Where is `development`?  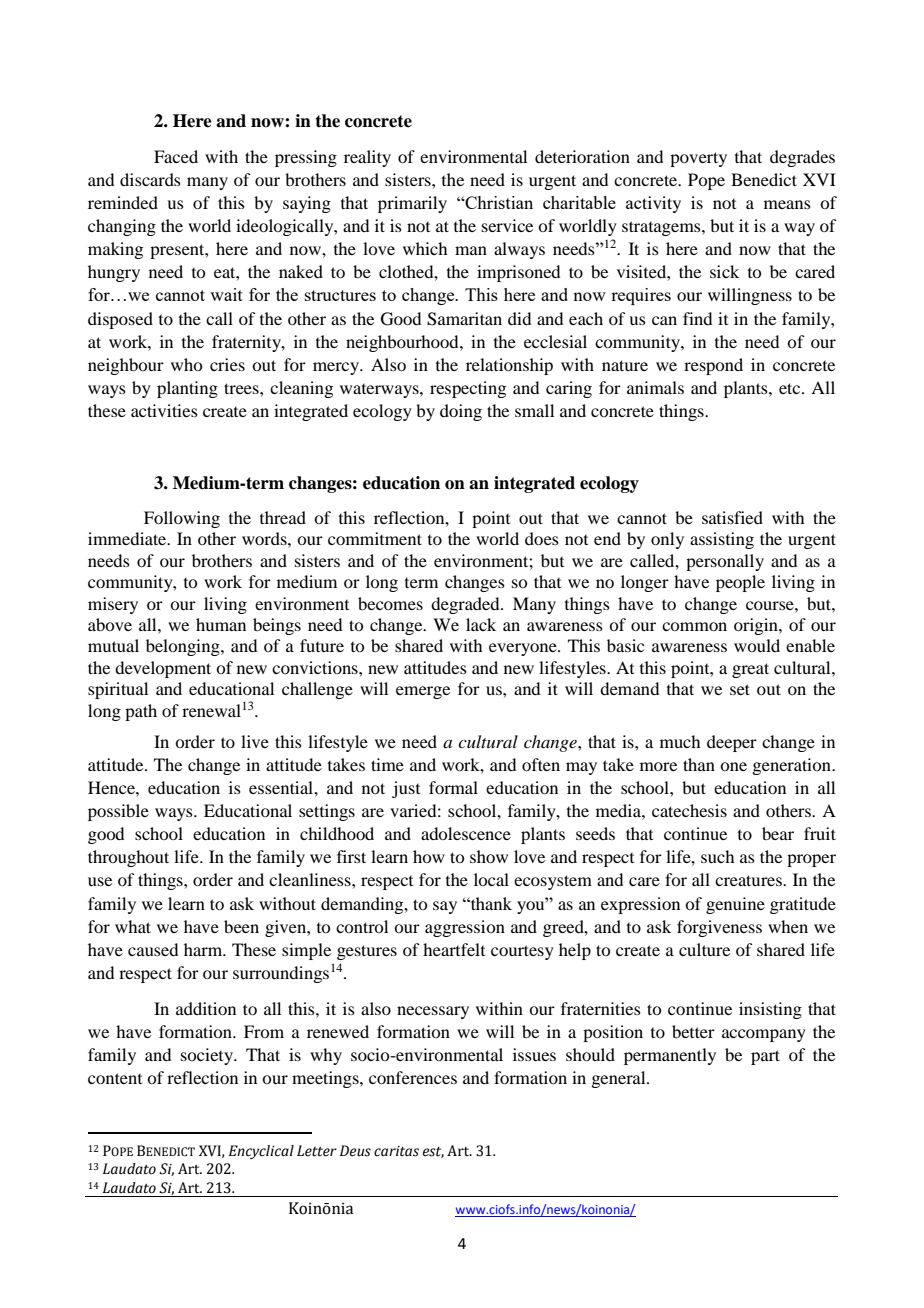 development is located at coordinates (163, 669).
